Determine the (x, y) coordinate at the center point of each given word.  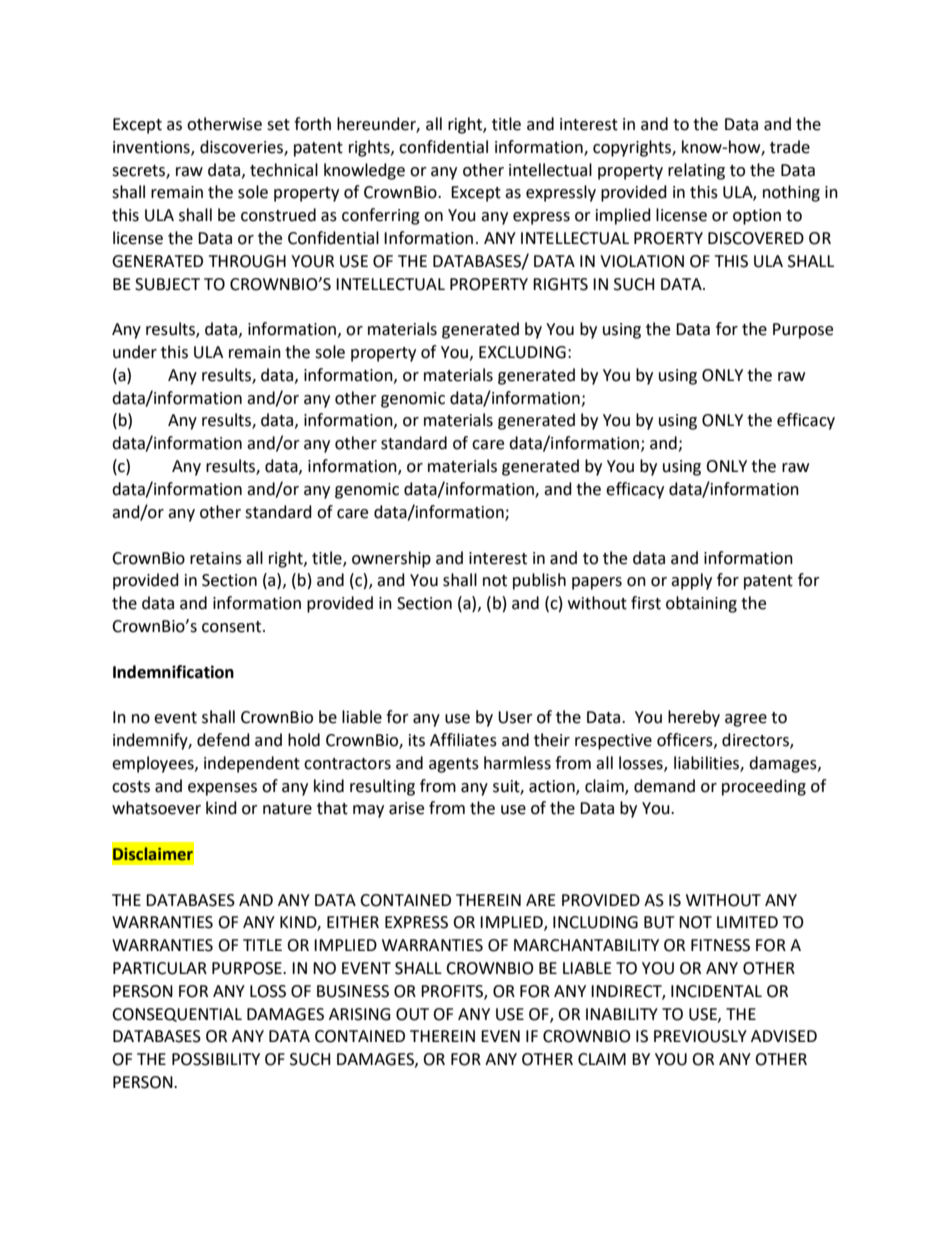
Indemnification (173, 672)
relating (696, 171)
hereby (694, 718)
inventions (152, 148)
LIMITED (747, 922)
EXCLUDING (522, 352)
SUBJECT (167, 284)
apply (691, 581)
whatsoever (156, 808)
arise (406, 808)
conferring (381, 216)
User (515, 717)
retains (216, 558)
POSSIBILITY (216, 1059)
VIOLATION (642, 261)
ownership (391, 559)
